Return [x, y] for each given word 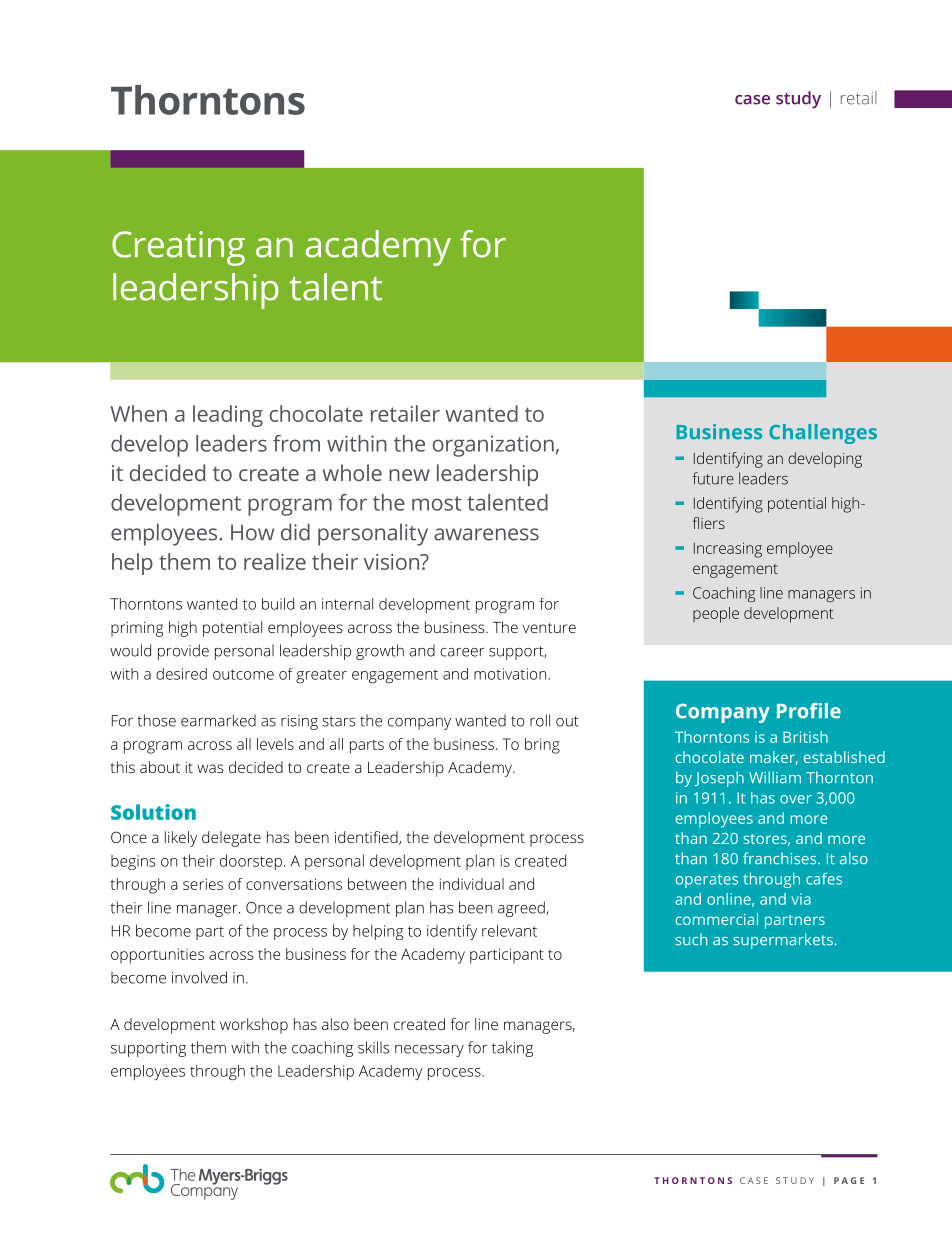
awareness [486, 534]
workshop [254, 1026]
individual [472, 884]
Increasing [728, 550]
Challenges [823, 434]
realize [275, 561]
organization [493, 446]
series [203, 884]
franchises [781, 858]
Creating [178, 248]
